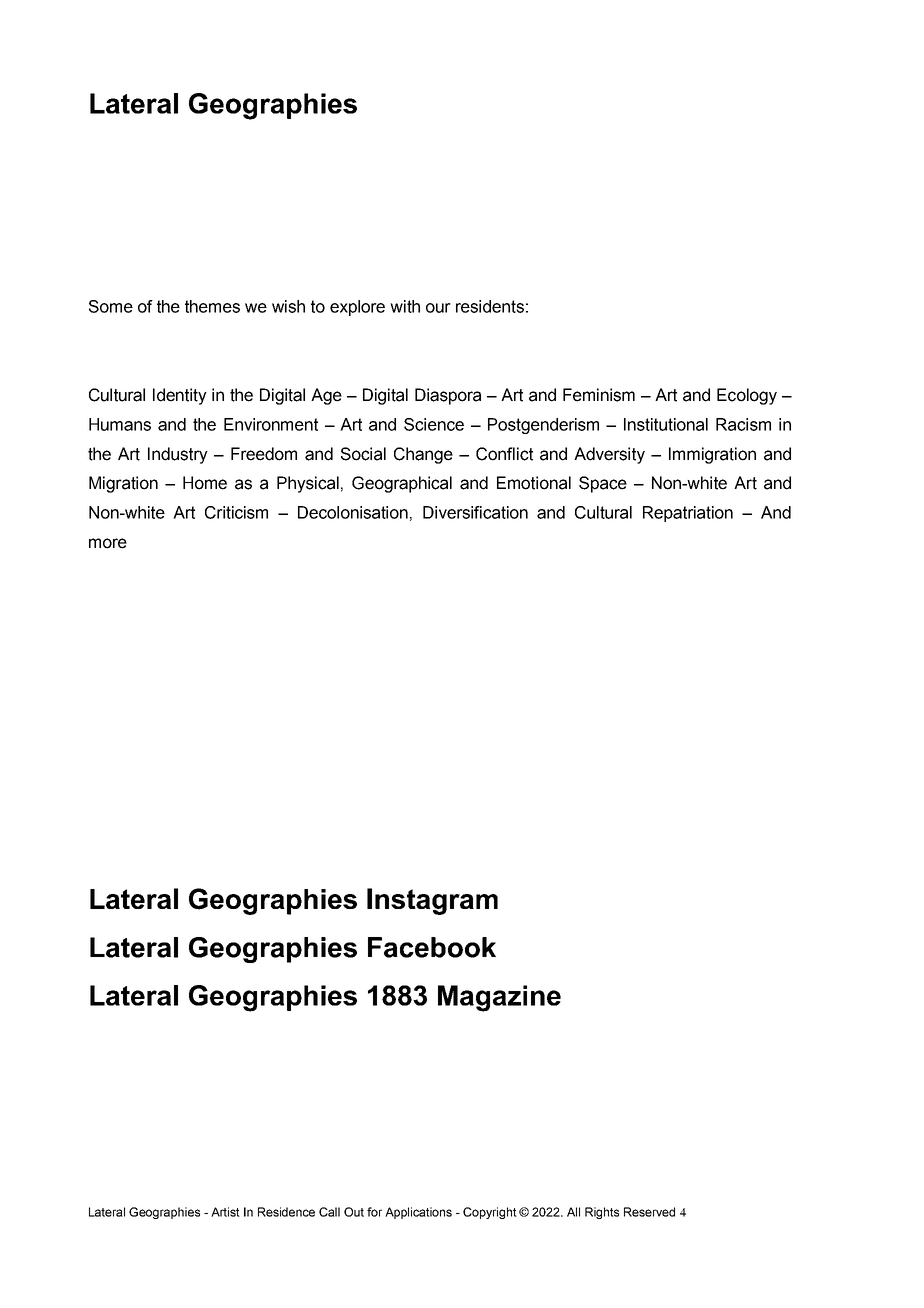  I want to click on themes, so click(212, 306).
